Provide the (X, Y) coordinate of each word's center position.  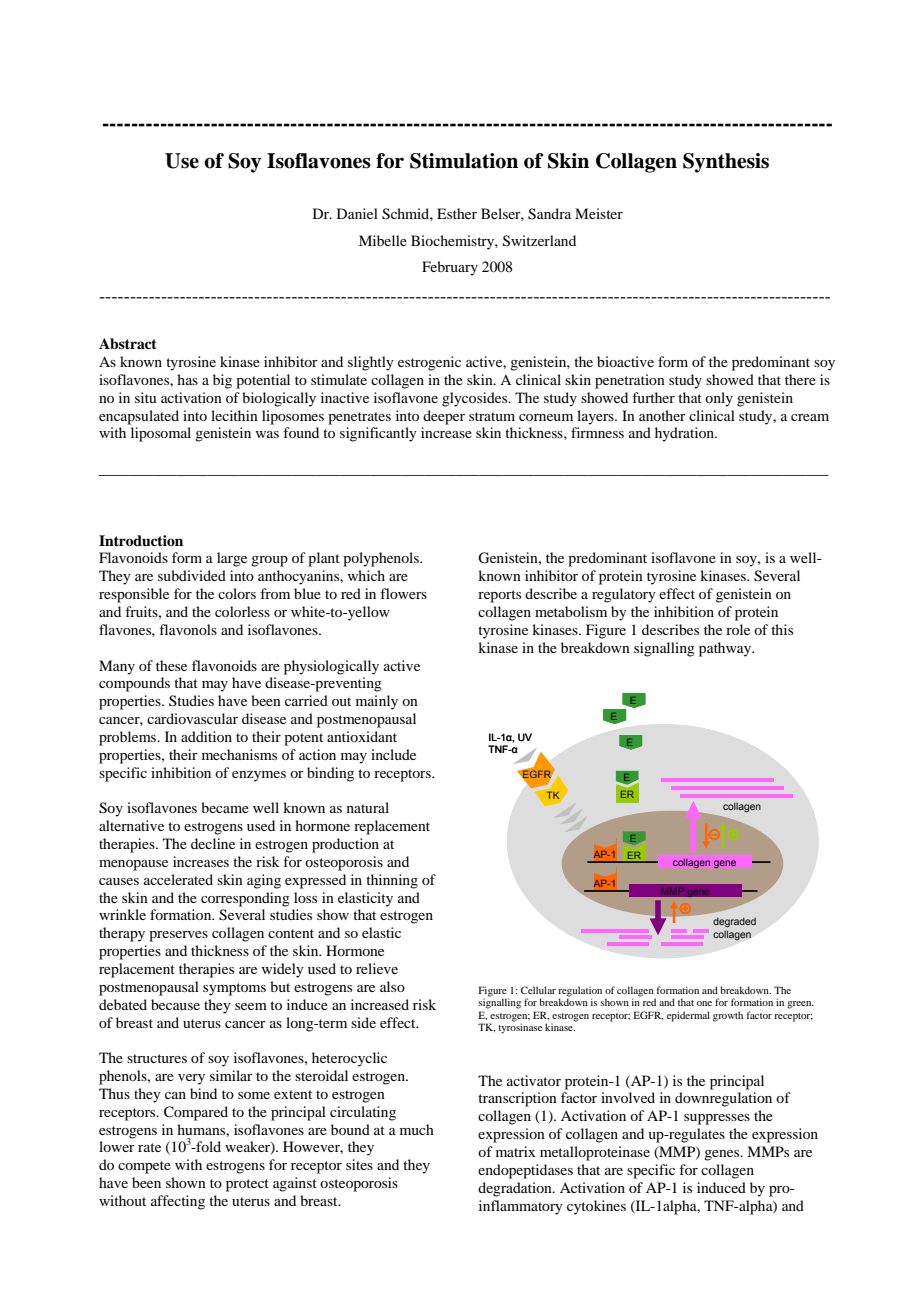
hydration (686, 434)
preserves (178, 936)
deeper (444, 417)
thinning (392, 881)
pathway (726, 649)
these (171, 665)
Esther (457, 213)
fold (207, 1146)
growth (728, 1016)
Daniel (357, 213)
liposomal (161, 434)
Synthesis (726, 163)
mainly (377, 702)
